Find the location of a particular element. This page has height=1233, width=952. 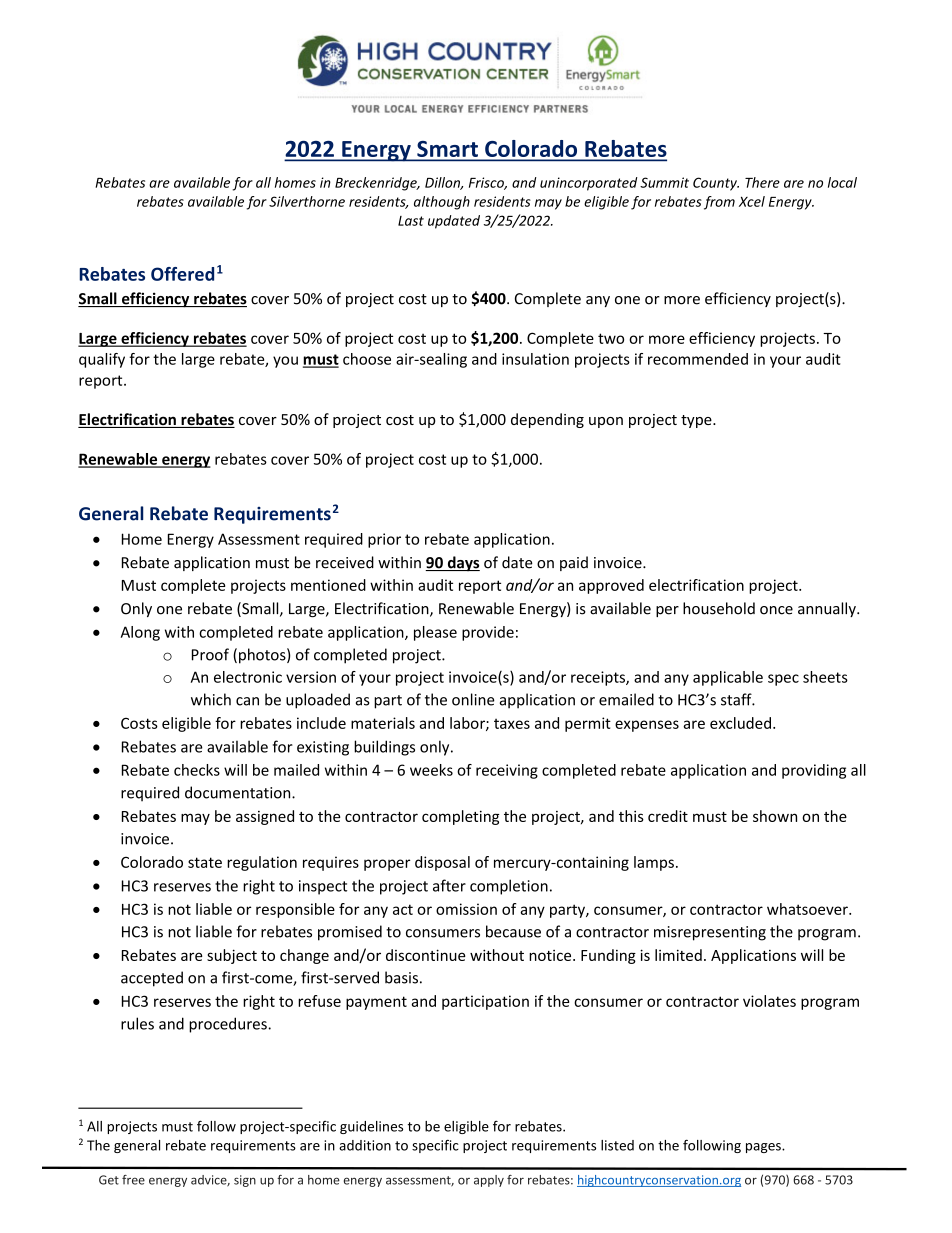

free is located at coordinates (133, 1180).
